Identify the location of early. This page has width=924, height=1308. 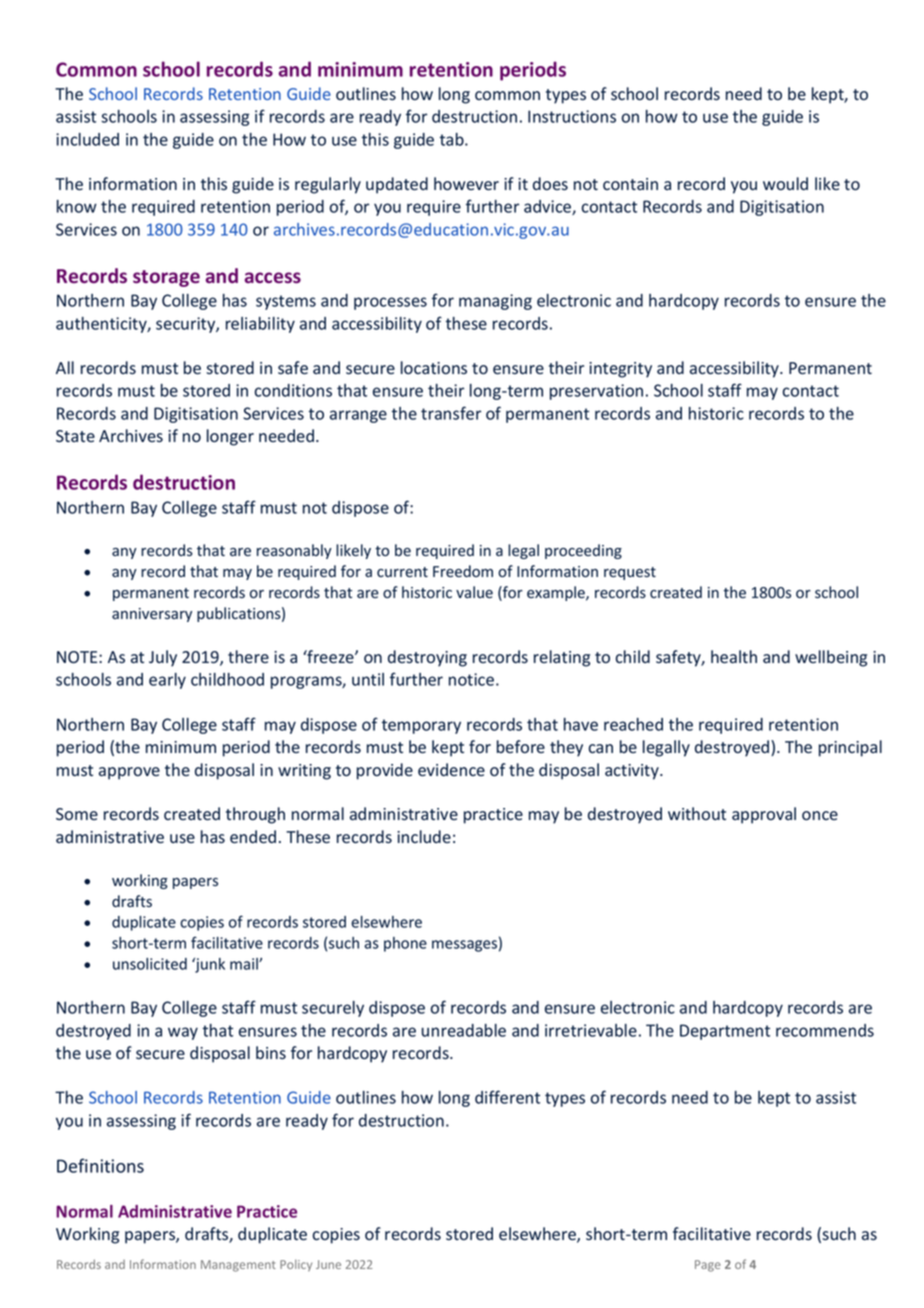
(167, 681).
